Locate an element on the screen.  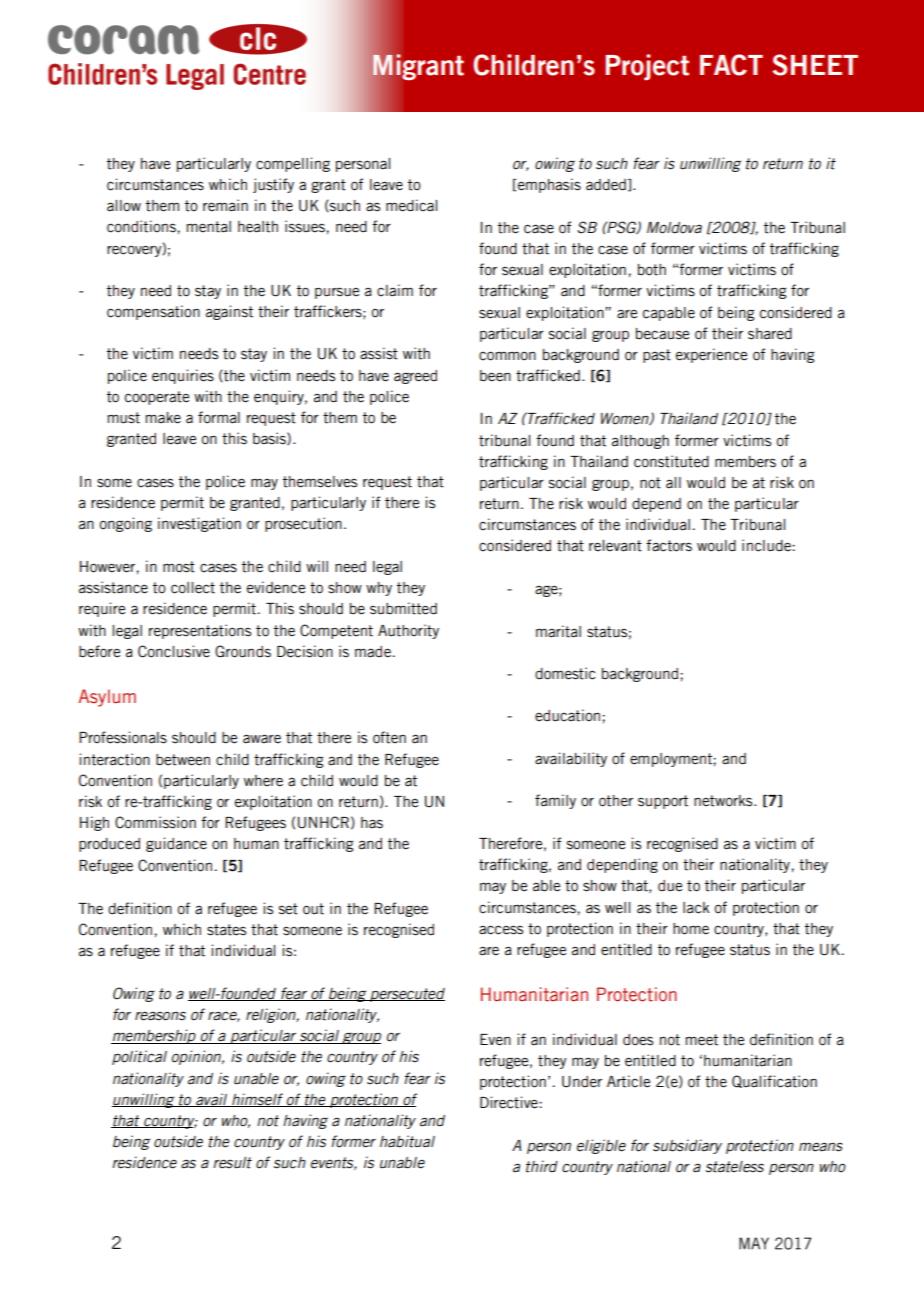
access is located at coordinates (501, 930).
